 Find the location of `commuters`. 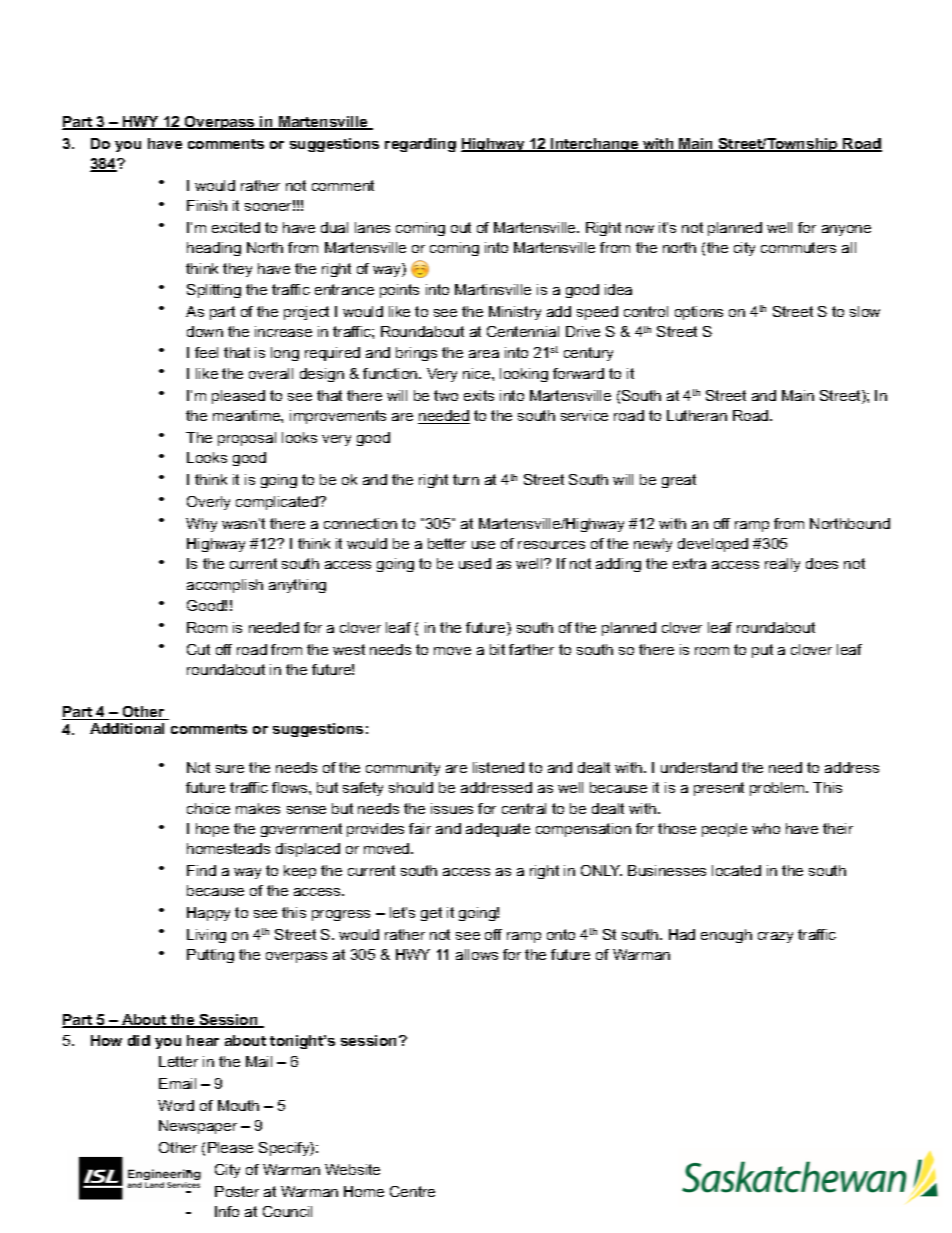

commuters is located at coordinates (798, 247).
